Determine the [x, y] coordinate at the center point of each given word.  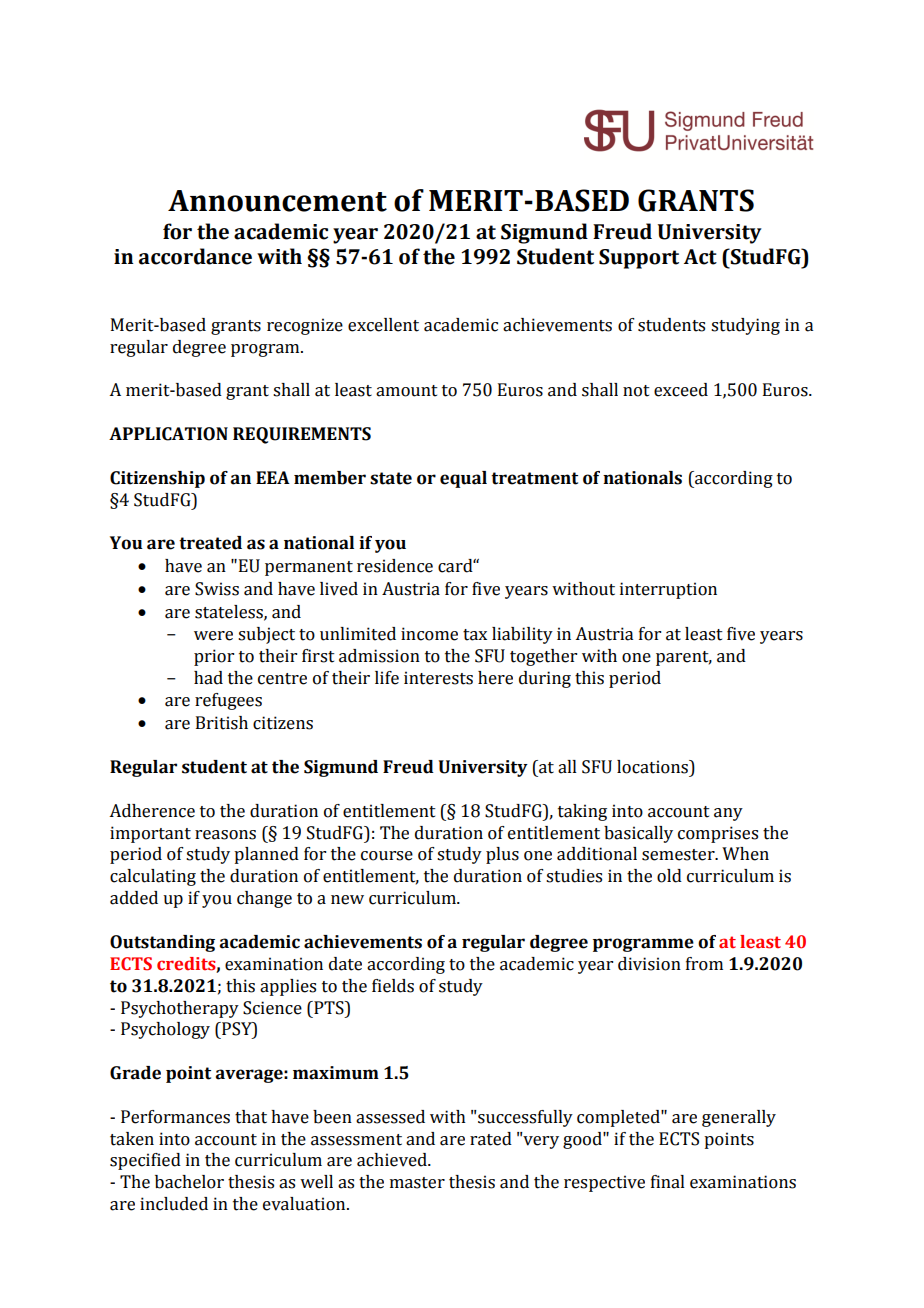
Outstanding [162, 943]
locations [653, 767]
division [649, 964]
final [668, 1182]
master [417, 1183]
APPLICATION [168, 434]
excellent [383, 325]
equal [463, 479]
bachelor [189, 1182]
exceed [681, 390]
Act [700, 257]
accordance [195, 256]
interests [438, 678]
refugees [228, 701]
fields [393, 986]
